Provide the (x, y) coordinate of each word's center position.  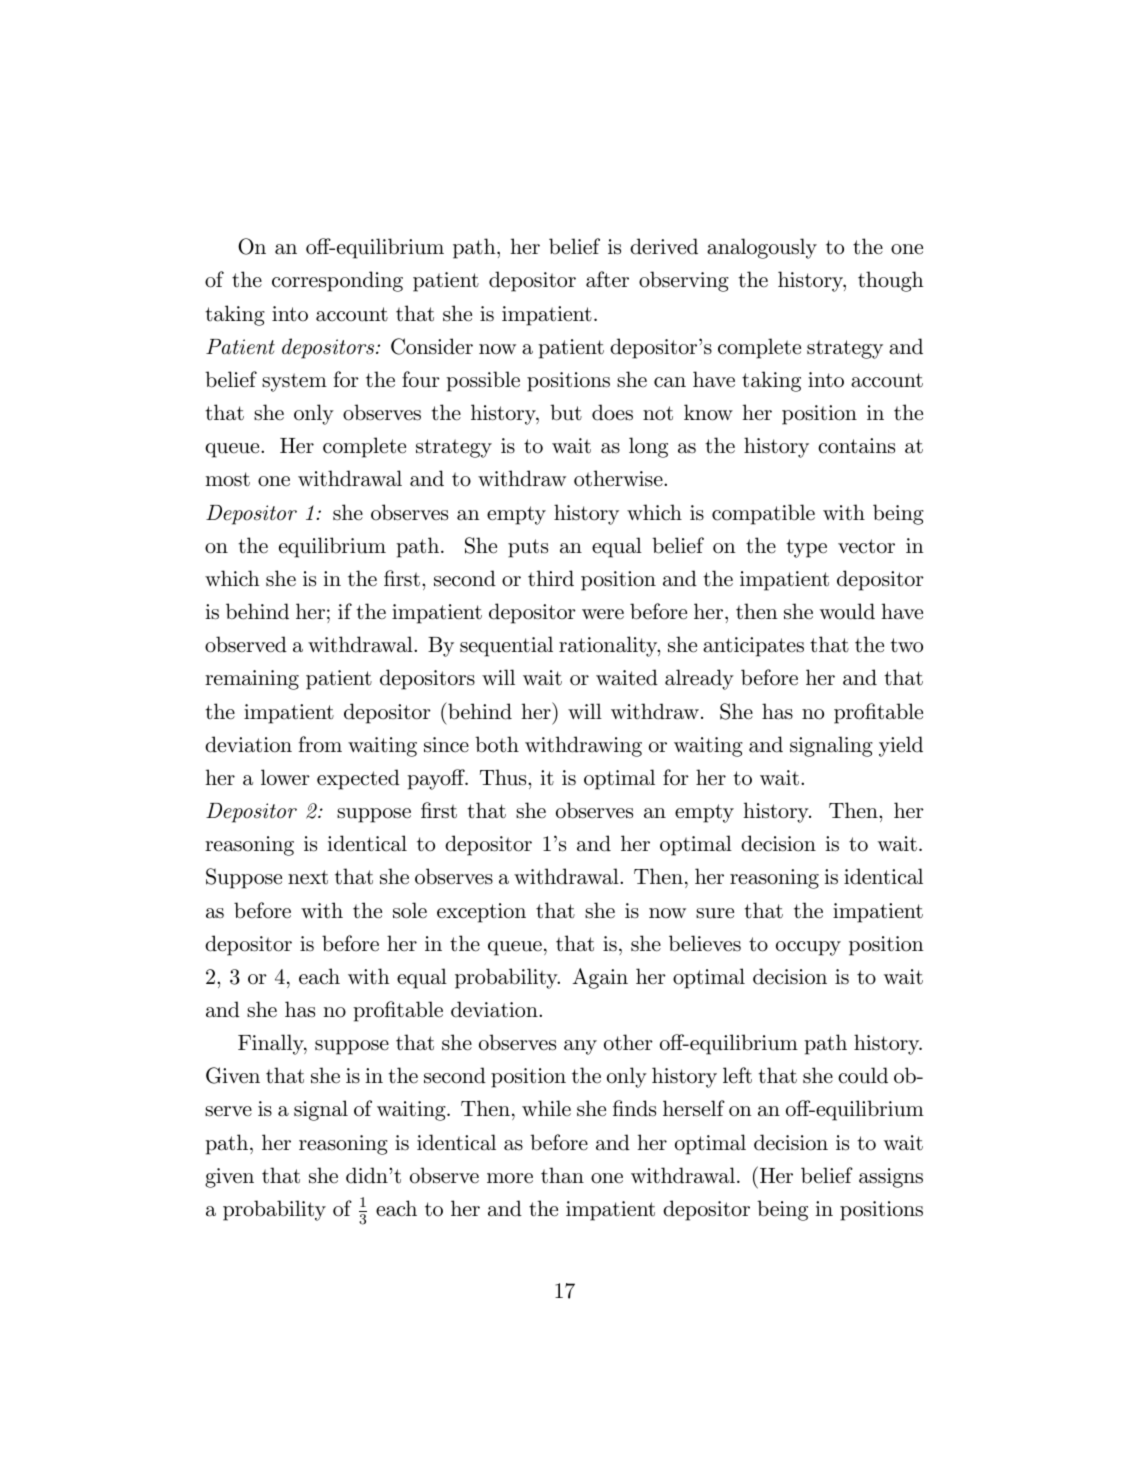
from (320, 744)
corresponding (337, 281)
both (497, 744)
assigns (891, 1178)
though (891, 281)
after (607, 279)
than (562, 1175)
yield (901, 746)
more (510, 1178)
